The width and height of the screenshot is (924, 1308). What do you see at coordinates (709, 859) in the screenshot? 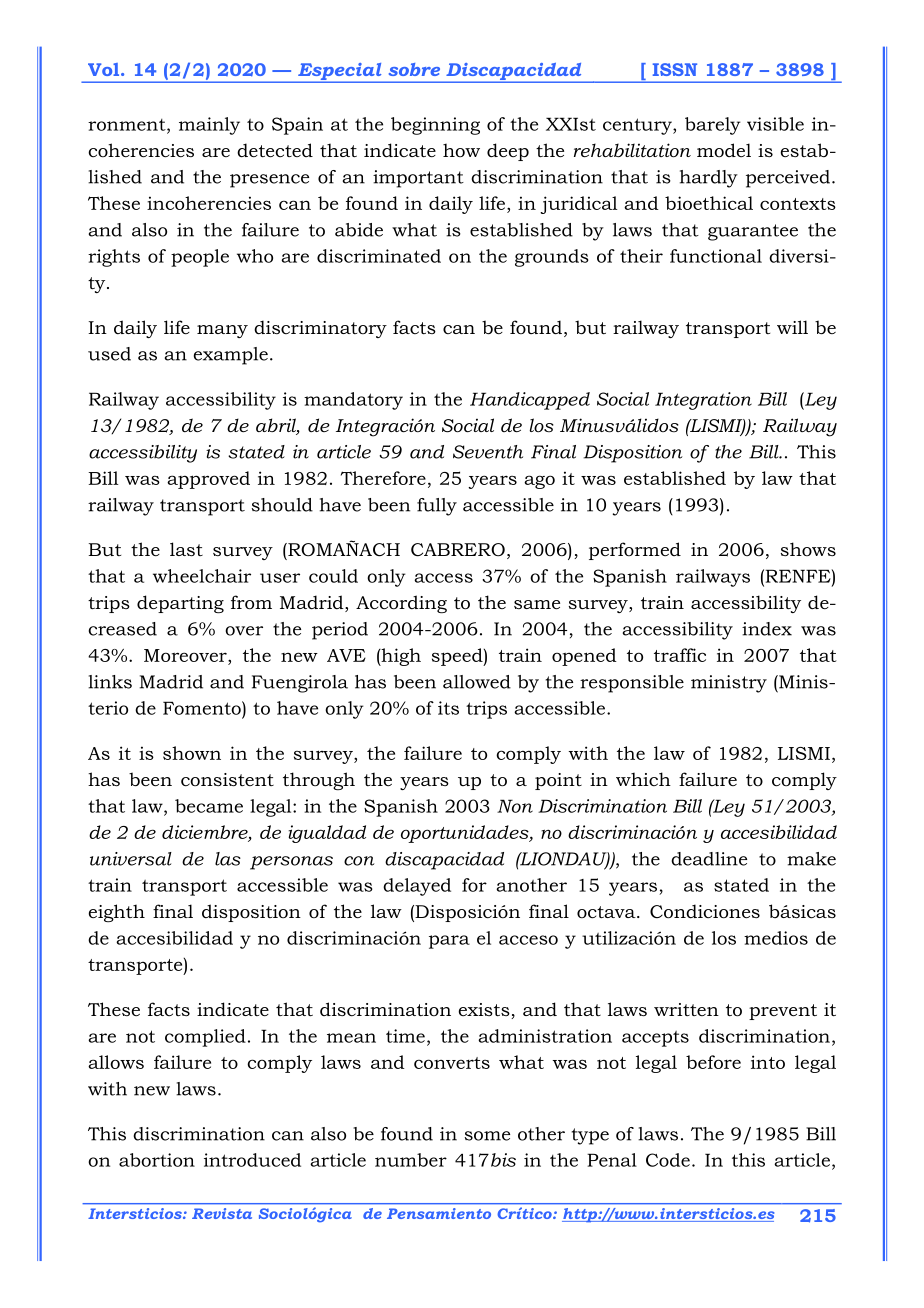
I see `deadline` at bounding box center [709, 859].
